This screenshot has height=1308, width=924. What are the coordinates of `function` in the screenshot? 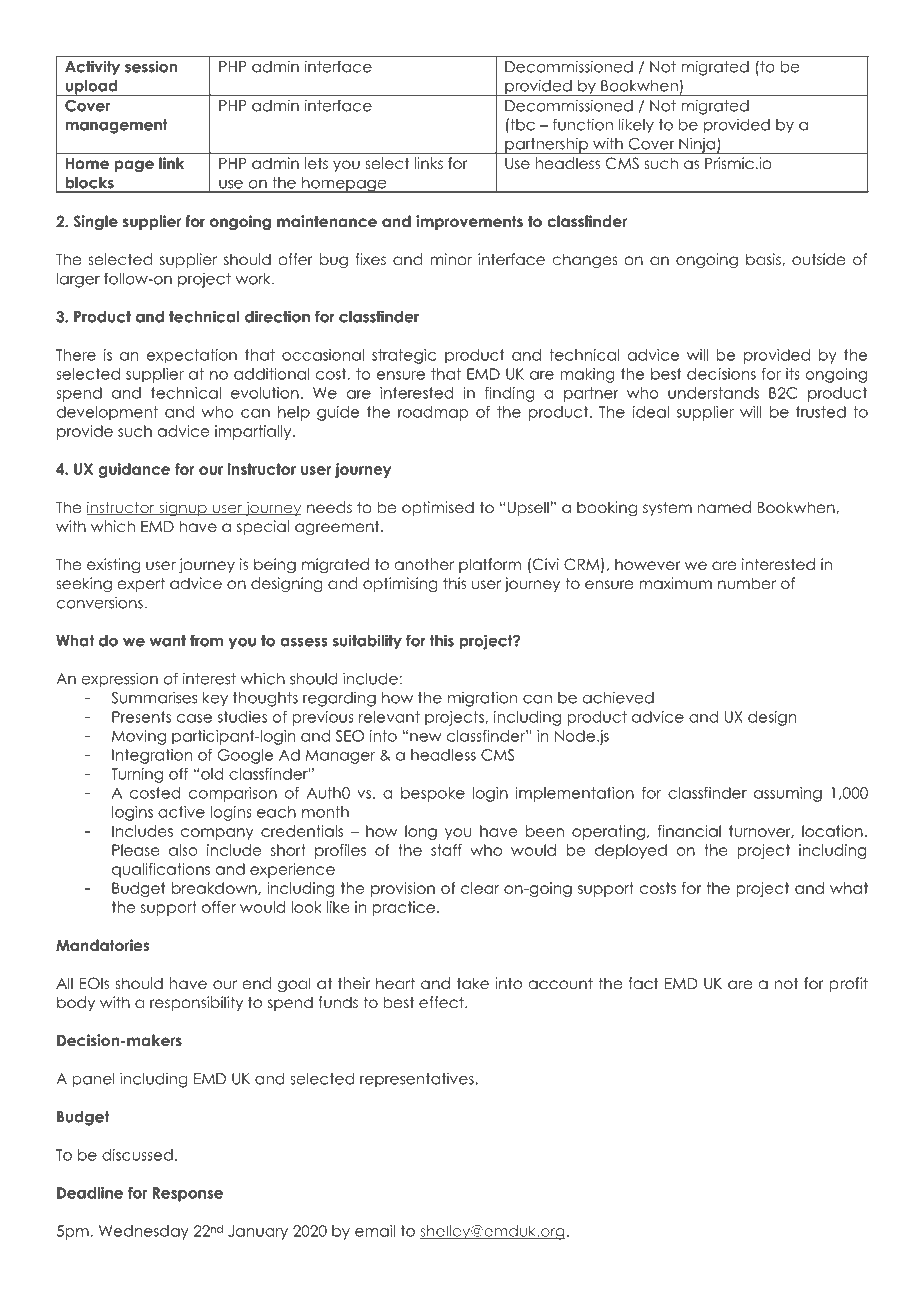 It's located at (583, 124).
